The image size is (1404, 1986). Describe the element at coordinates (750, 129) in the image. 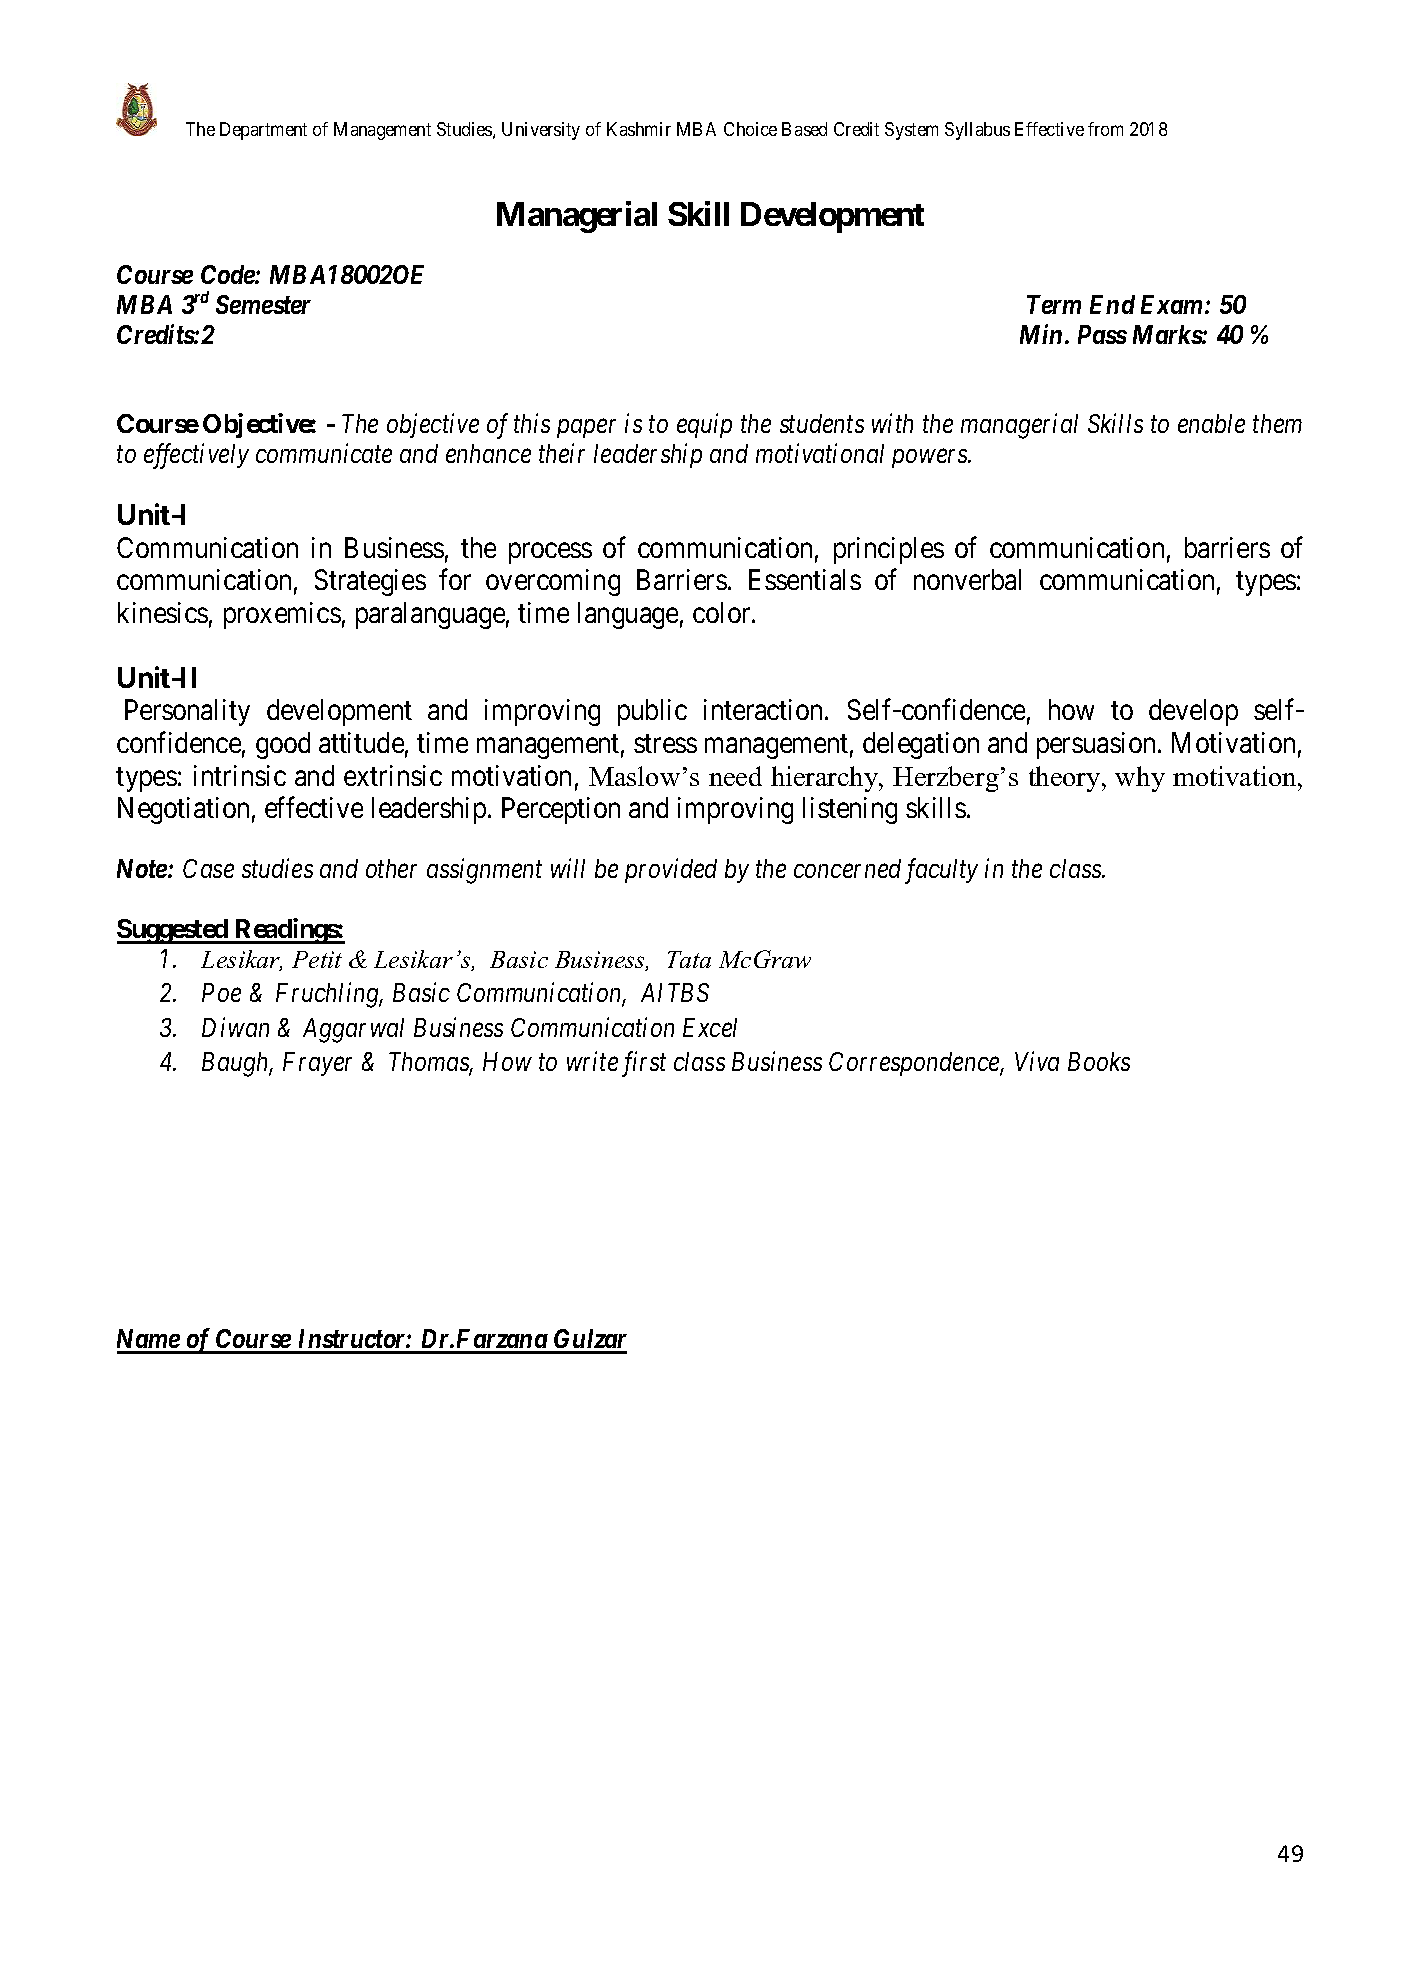

I see `Choice` at that location.
